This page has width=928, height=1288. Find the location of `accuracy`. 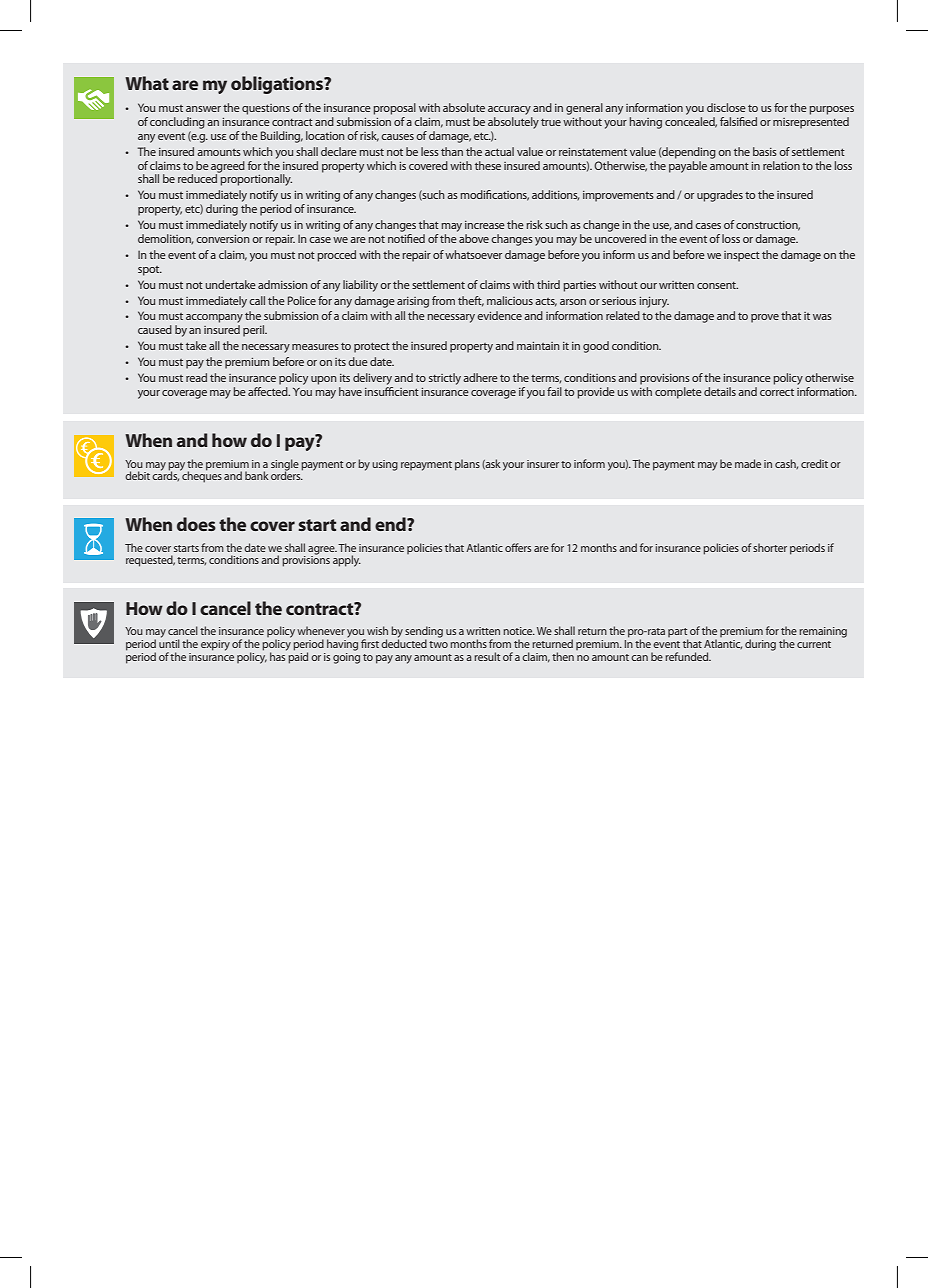

accuracy is located at coordinates (509, 110).
